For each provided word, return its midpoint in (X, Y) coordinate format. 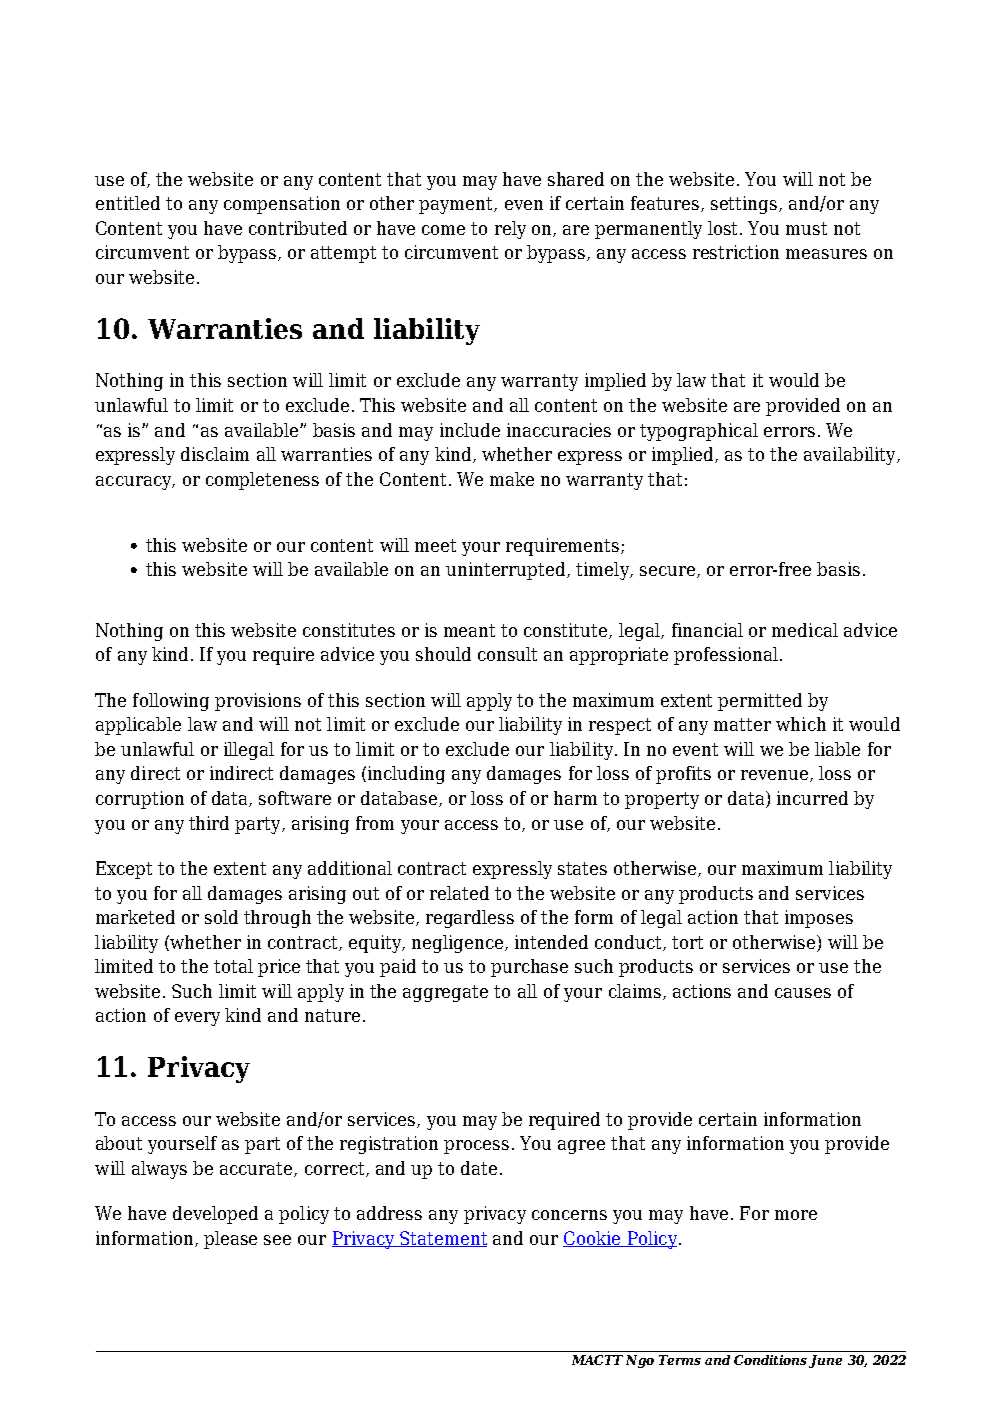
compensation (282, 205)
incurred (812, 798)
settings (745, 205)
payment (457, 205)
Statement (443, 1239)
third (209, 823)
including (406, 775)
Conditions (772, 1361)
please (230, 1240)
